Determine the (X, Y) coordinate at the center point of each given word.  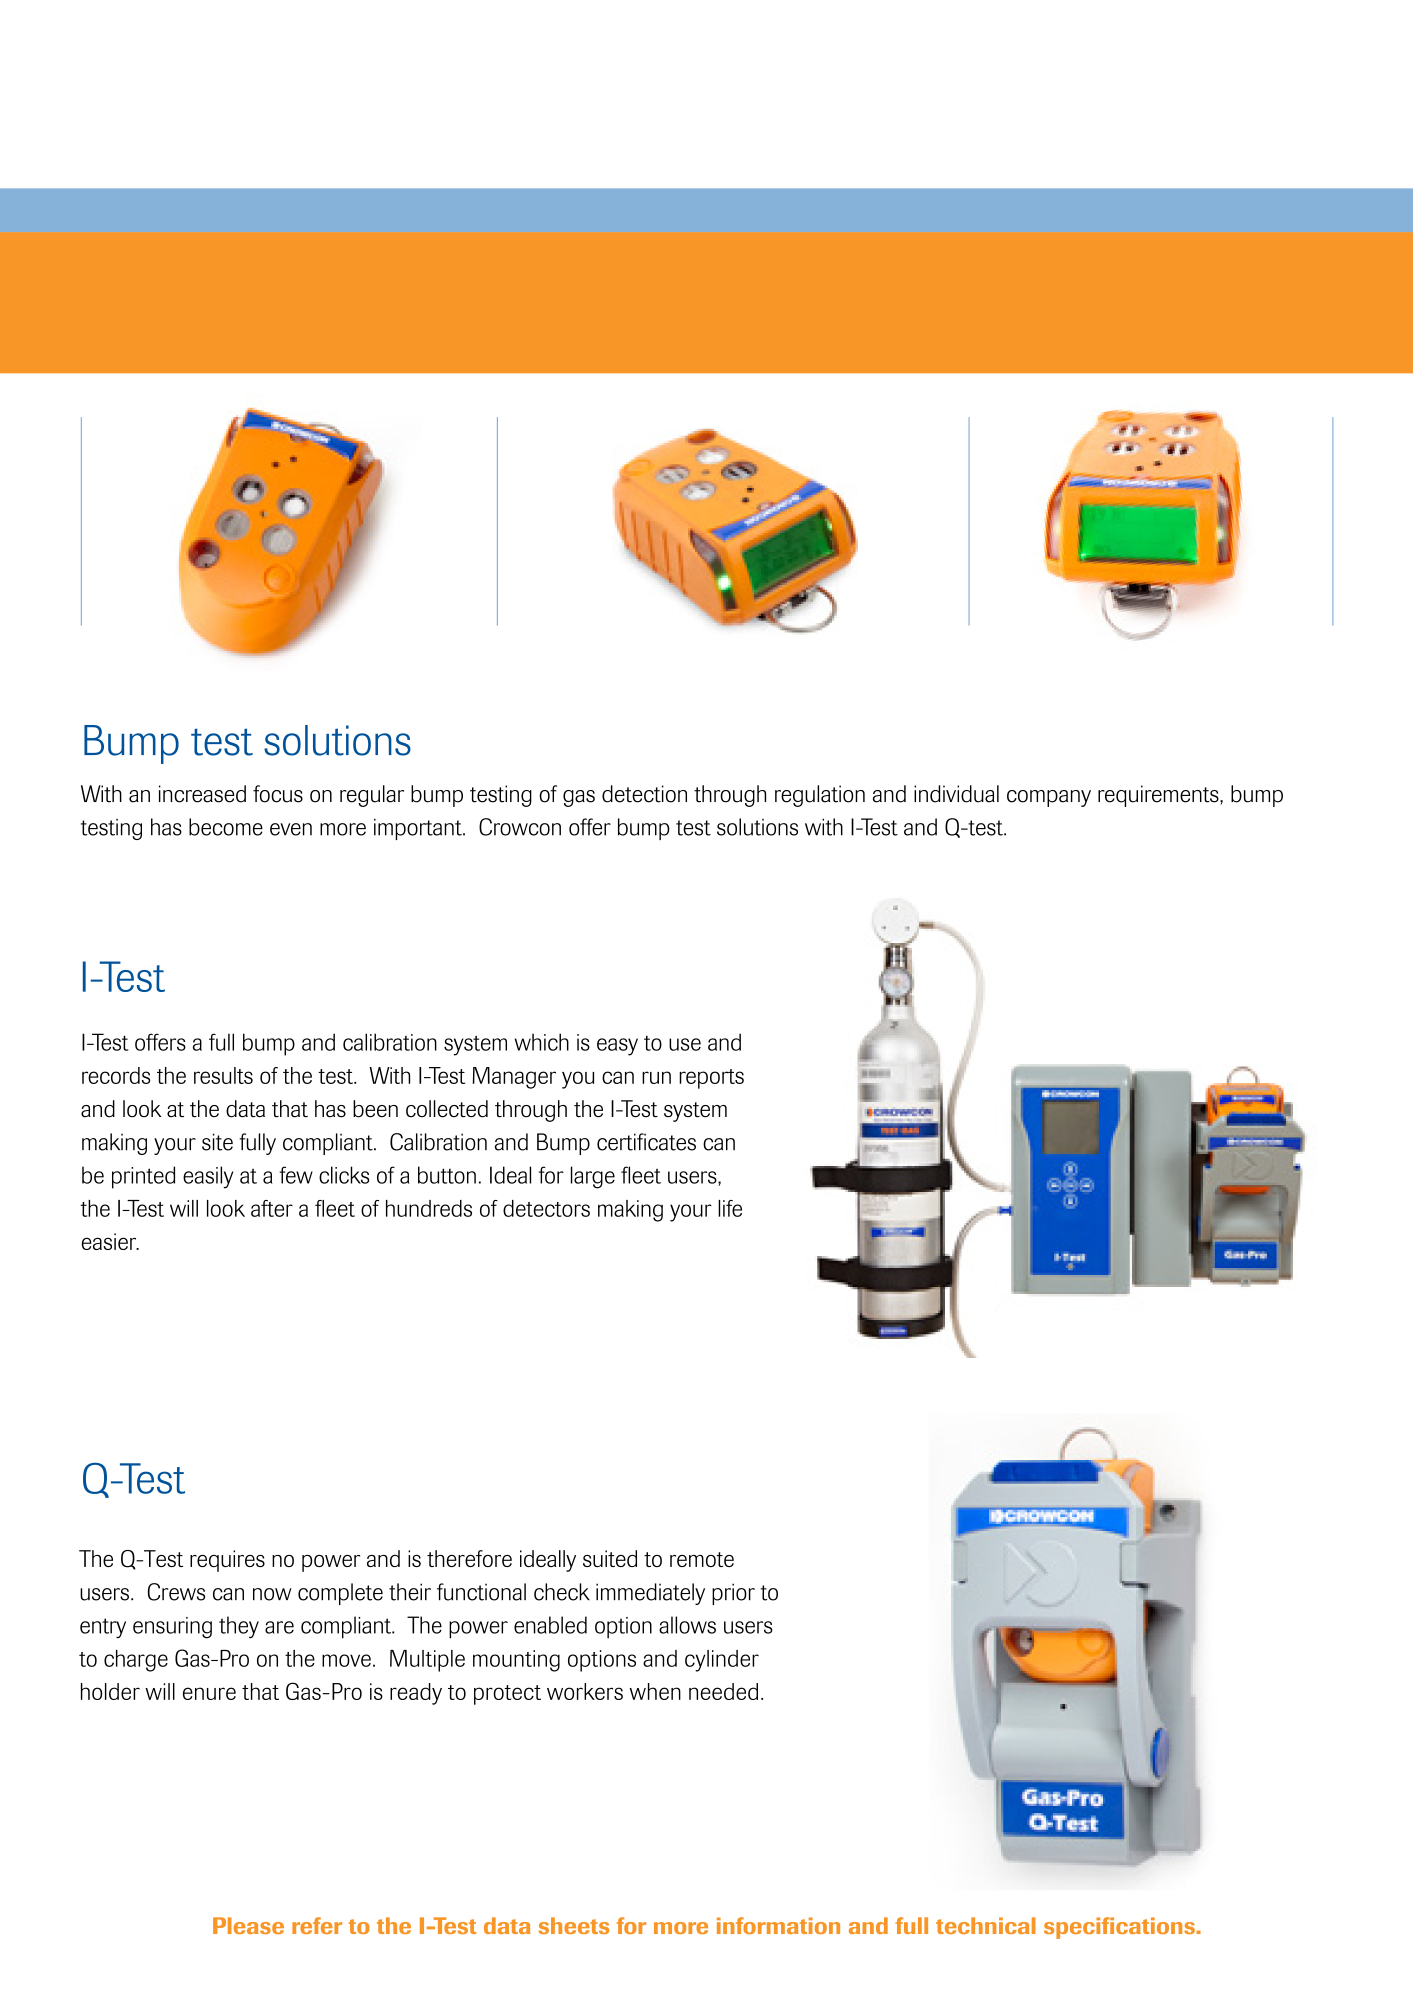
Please (248, 1925)
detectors (546, 1208)
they (239, 1627)
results (223, 1075)
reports (711, 1079)
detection (644, 794)
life (730, 1208)
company (1049, 798)
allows (687, 1625)
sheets (574, 1925)
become (226, 827)
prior (733, 1594)
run (656, 1077)
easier (110, 1241)
